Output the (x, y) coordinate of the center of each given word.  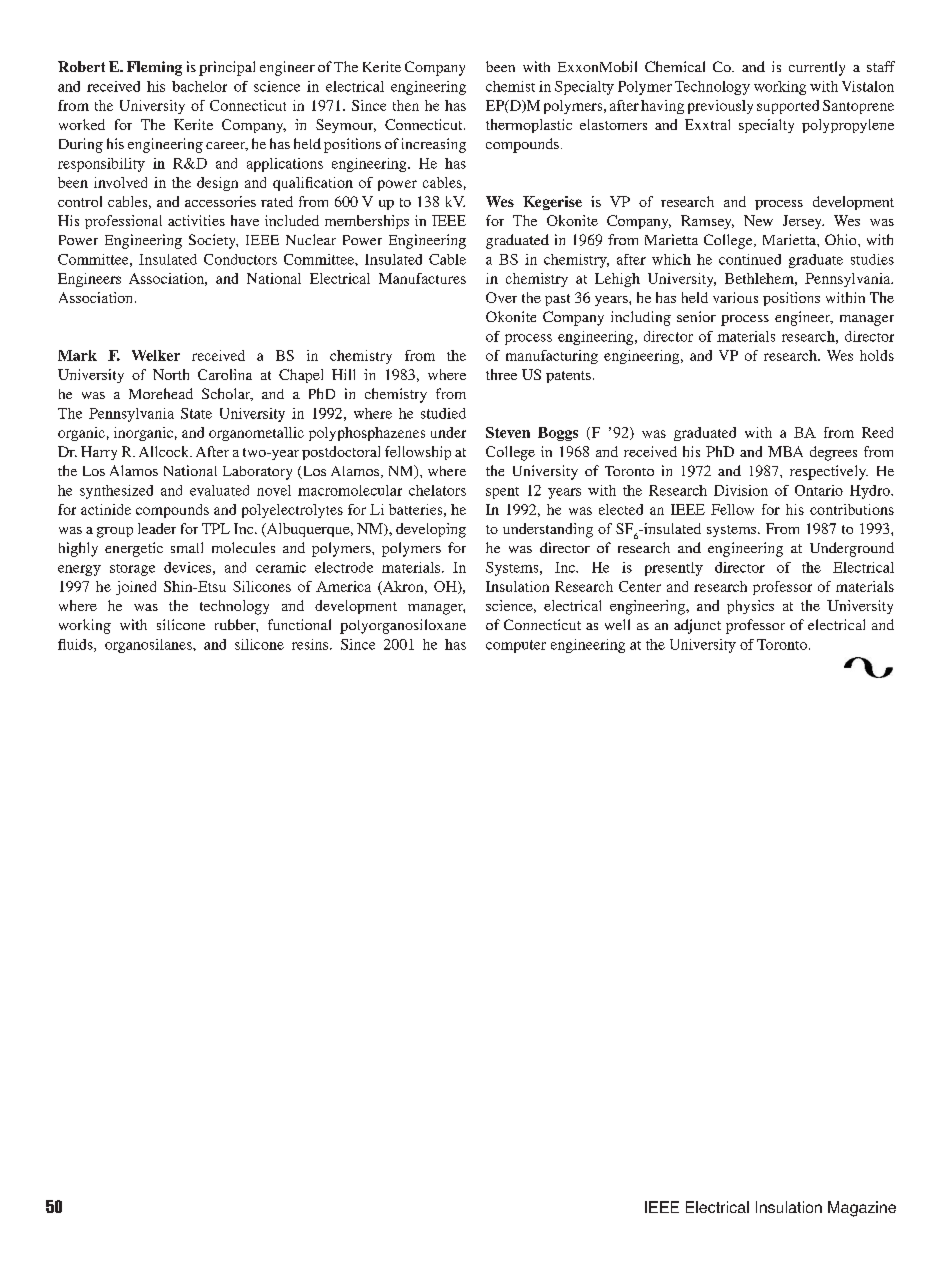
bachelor (199, 86)
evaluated (219, 490)
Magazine (862, 1209)
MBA (785, 451)
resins (311, 644)
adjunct (697, 626)
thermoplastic (529, 126)
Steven (508, 432)
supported (788, 107)
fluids (76, 645)
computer (516, 646)
